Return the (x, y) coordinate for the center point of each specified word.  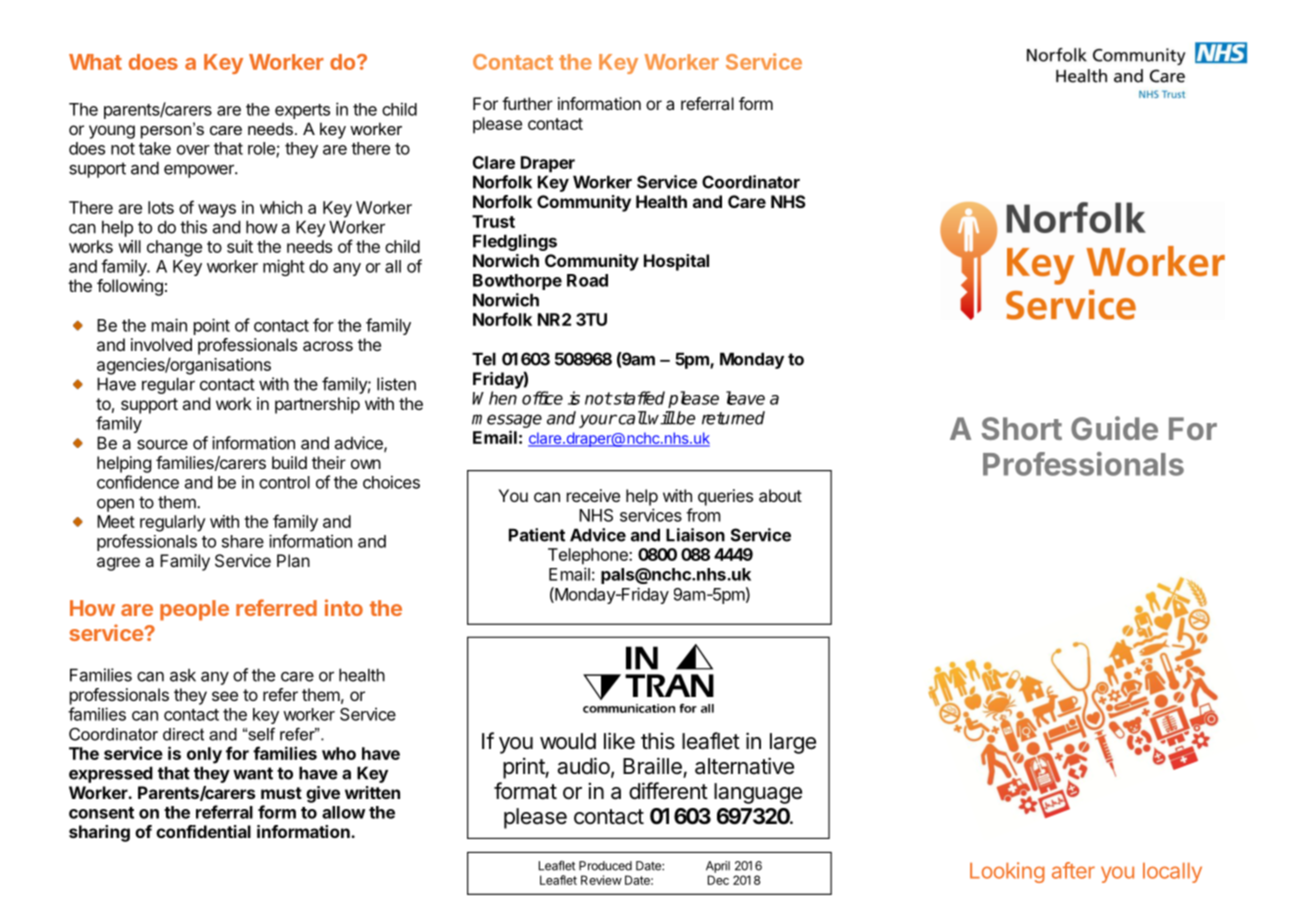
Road (587, 280)
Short (1021, 428)
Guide (1114, 428)
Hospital (676, 262)
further (527, 103)
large (793, 743)
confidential (203, 831)
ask (183, 675)
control (284, 482)
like (619, 741)
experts (302, 111)
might (284, 267)
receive (593, 495)
